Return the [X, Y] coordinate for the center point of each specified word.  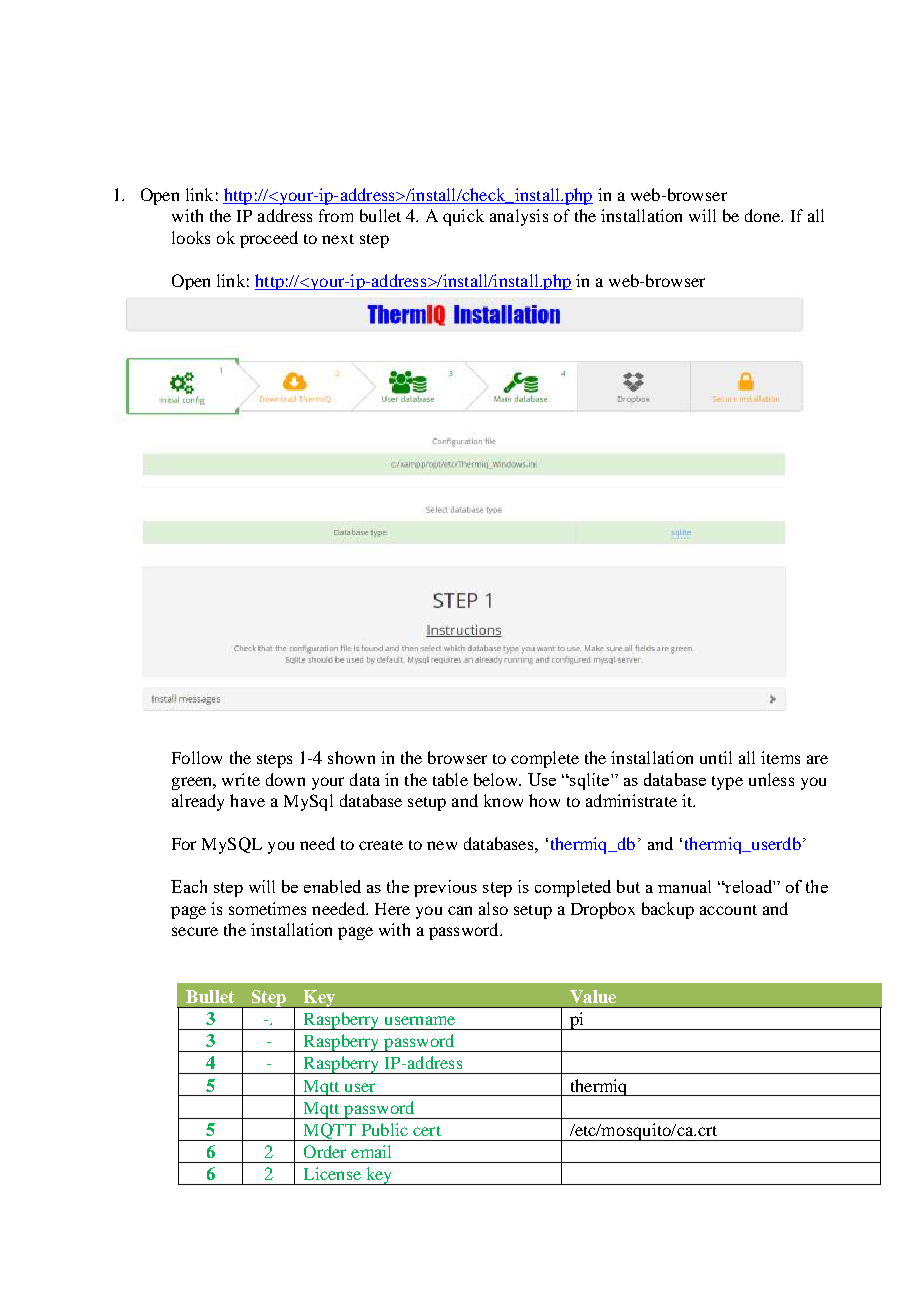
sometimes [267, 908]
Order [325, 1151]
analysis [519, 217]
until [716, 757]
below [497, 779]
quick [463, 217]
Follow [197, 757]
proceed [269, 239]
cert [427, 1131]
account [728, 910]
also [493, 908]
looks [191, 237]
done [763, 215]
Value [593, 996]
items [780, 757]
